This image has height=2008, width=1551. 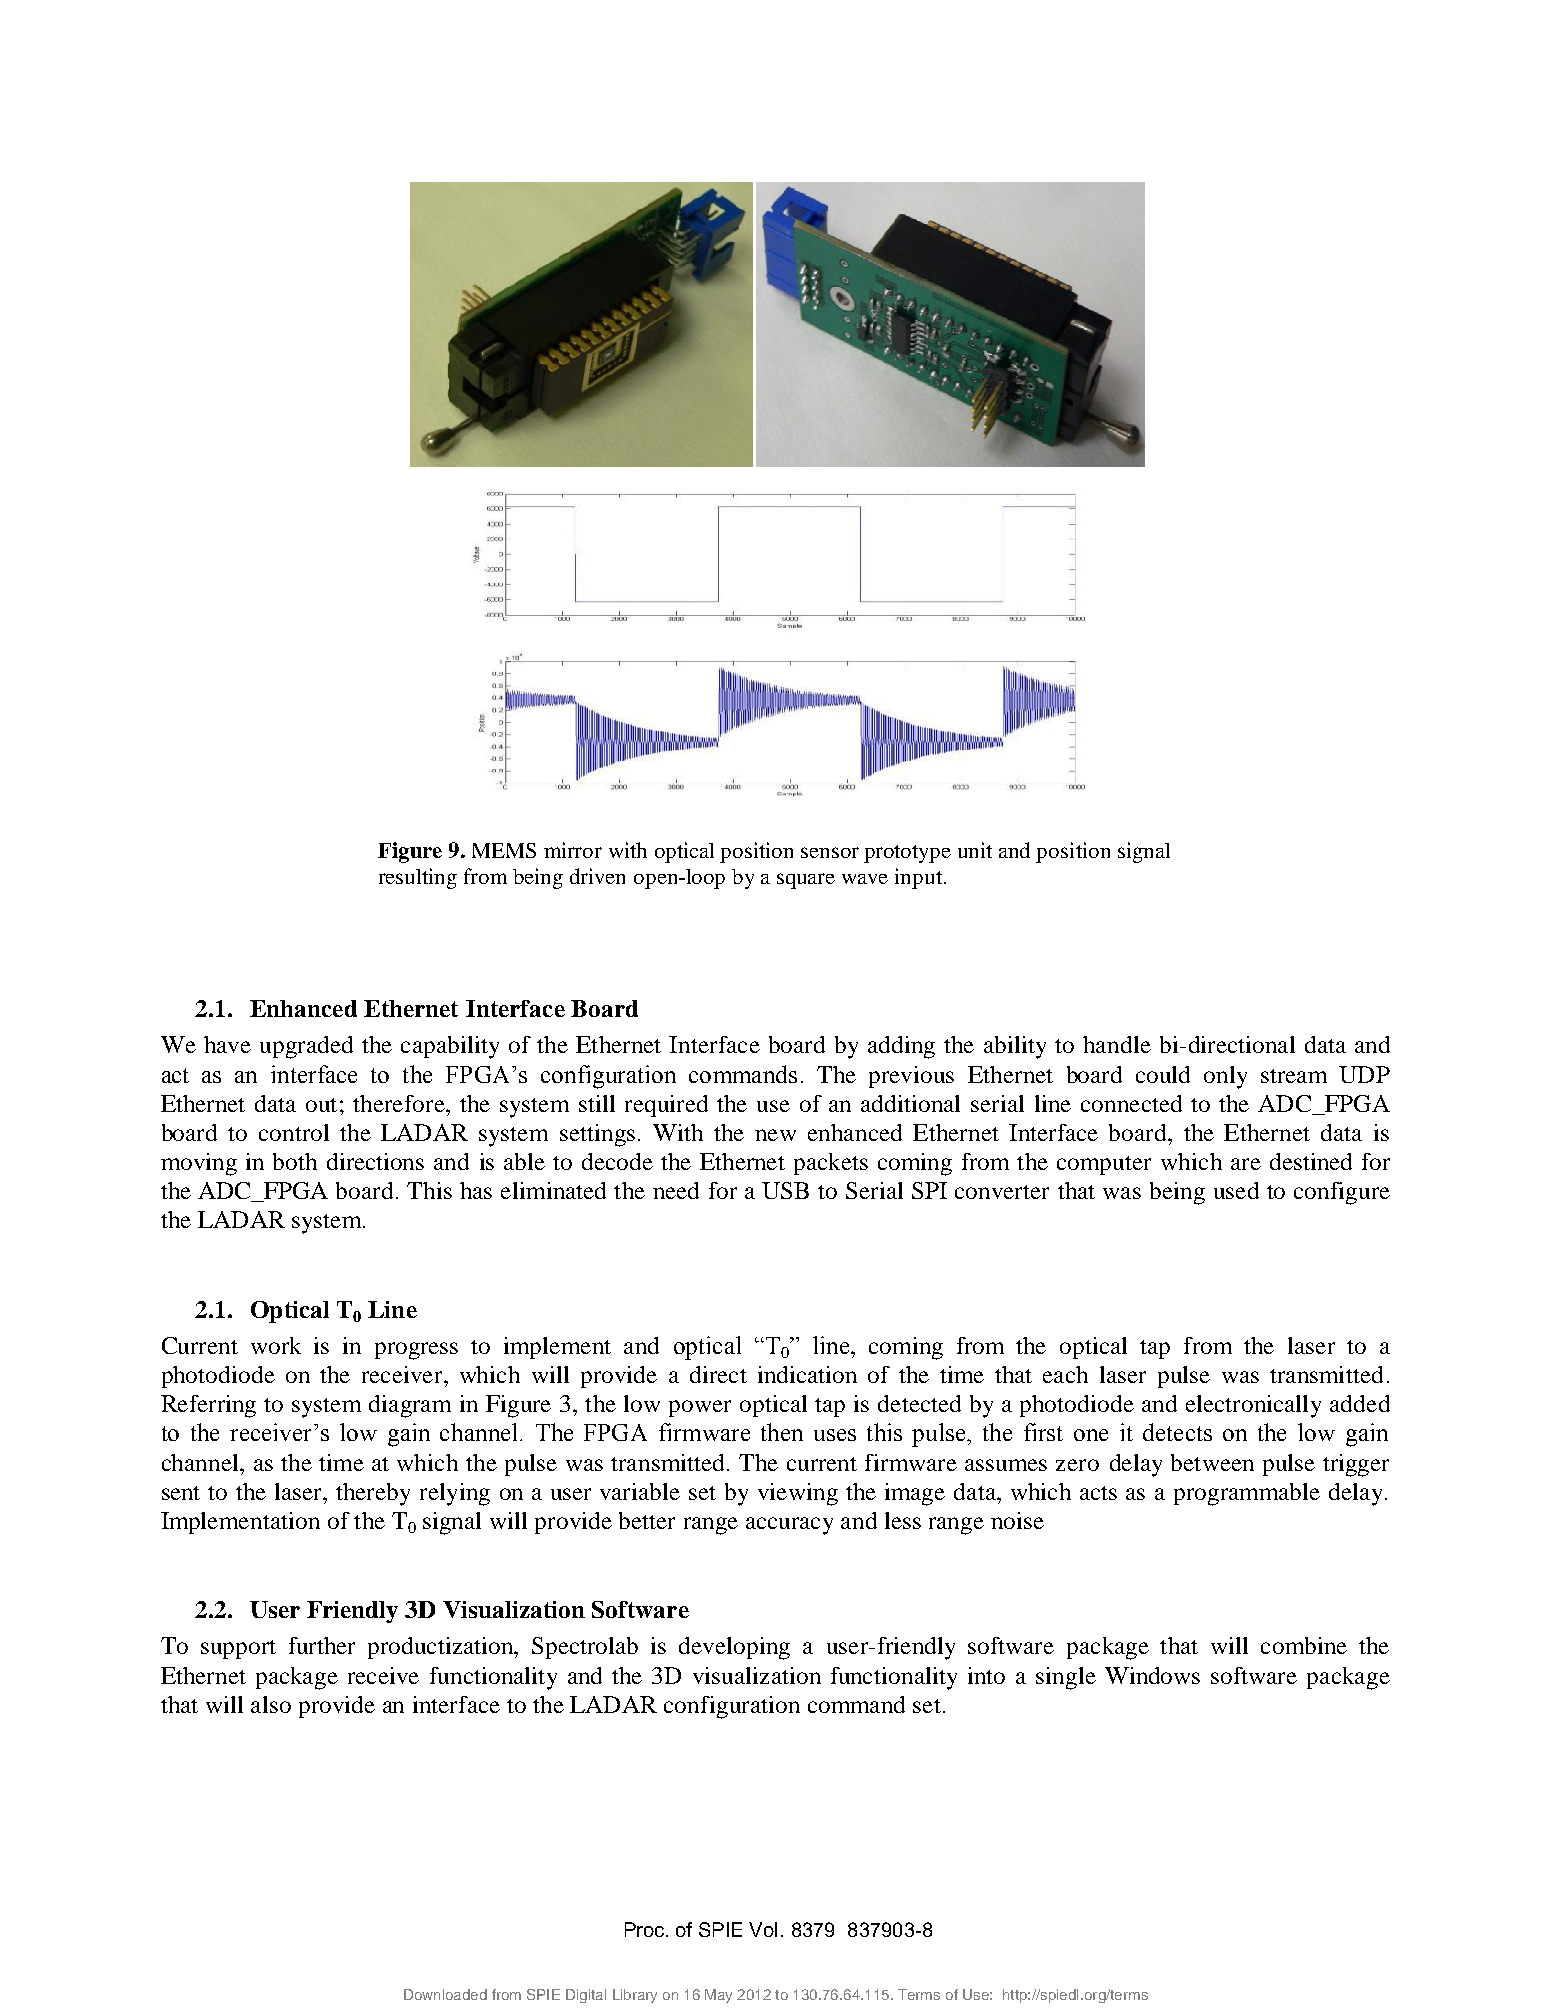 I want to click on unit, so click(x=975, y=850).
